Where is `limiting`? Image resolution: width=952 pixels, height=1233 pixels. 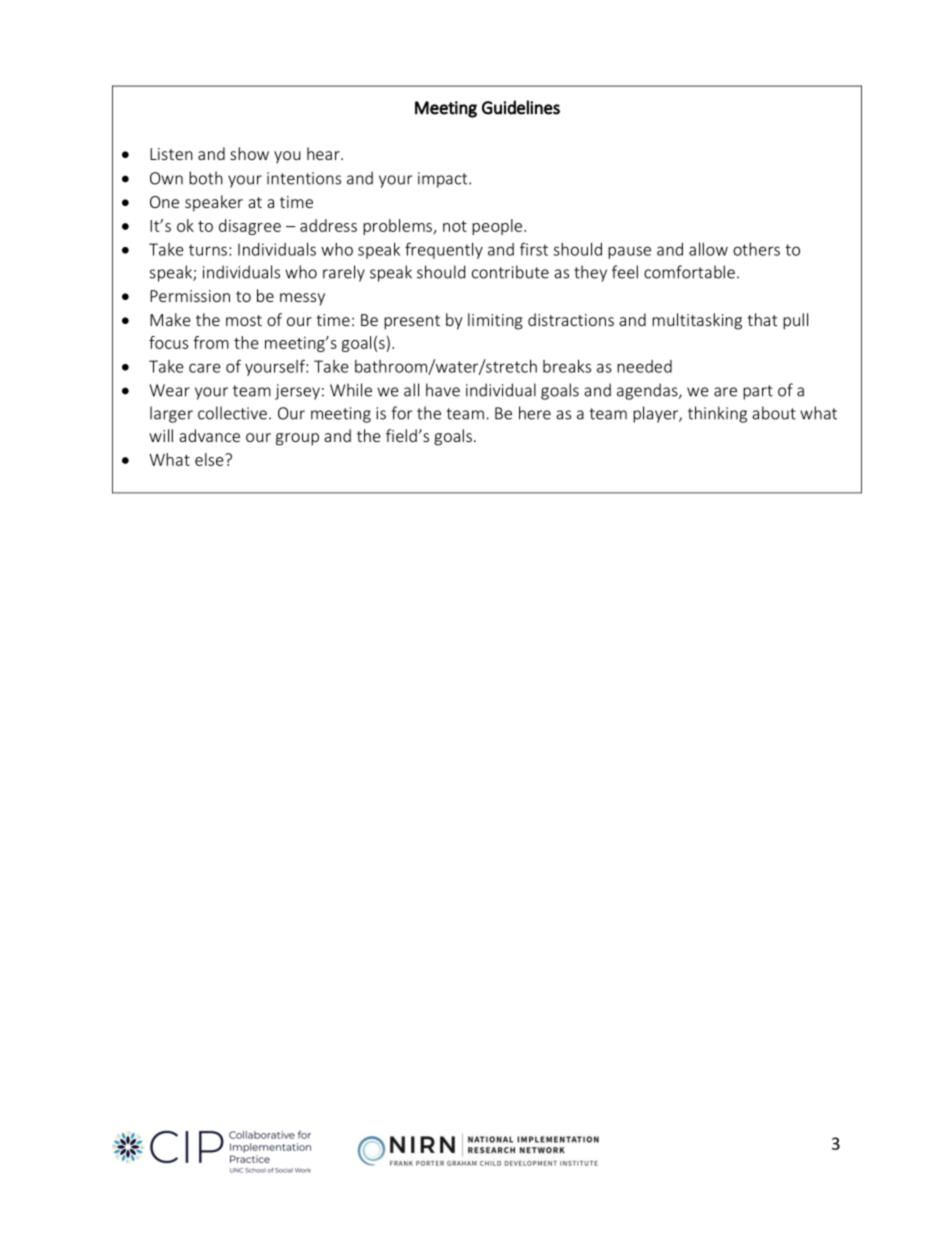 limiting is located at coordinates (495, 321).
